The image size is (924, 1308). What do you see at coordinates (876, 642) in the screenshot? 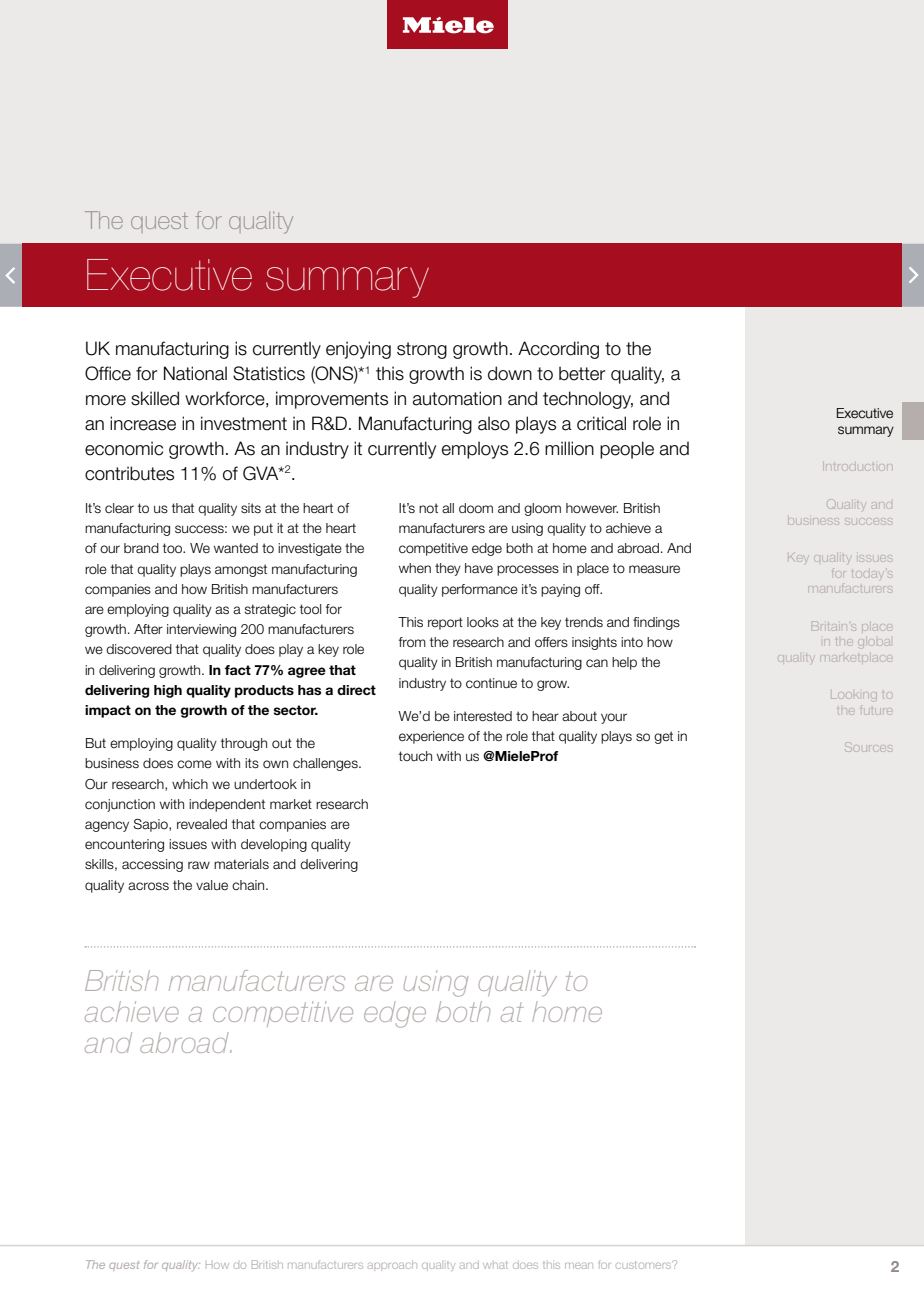
I see `global` at bounding box center [876, 642].
